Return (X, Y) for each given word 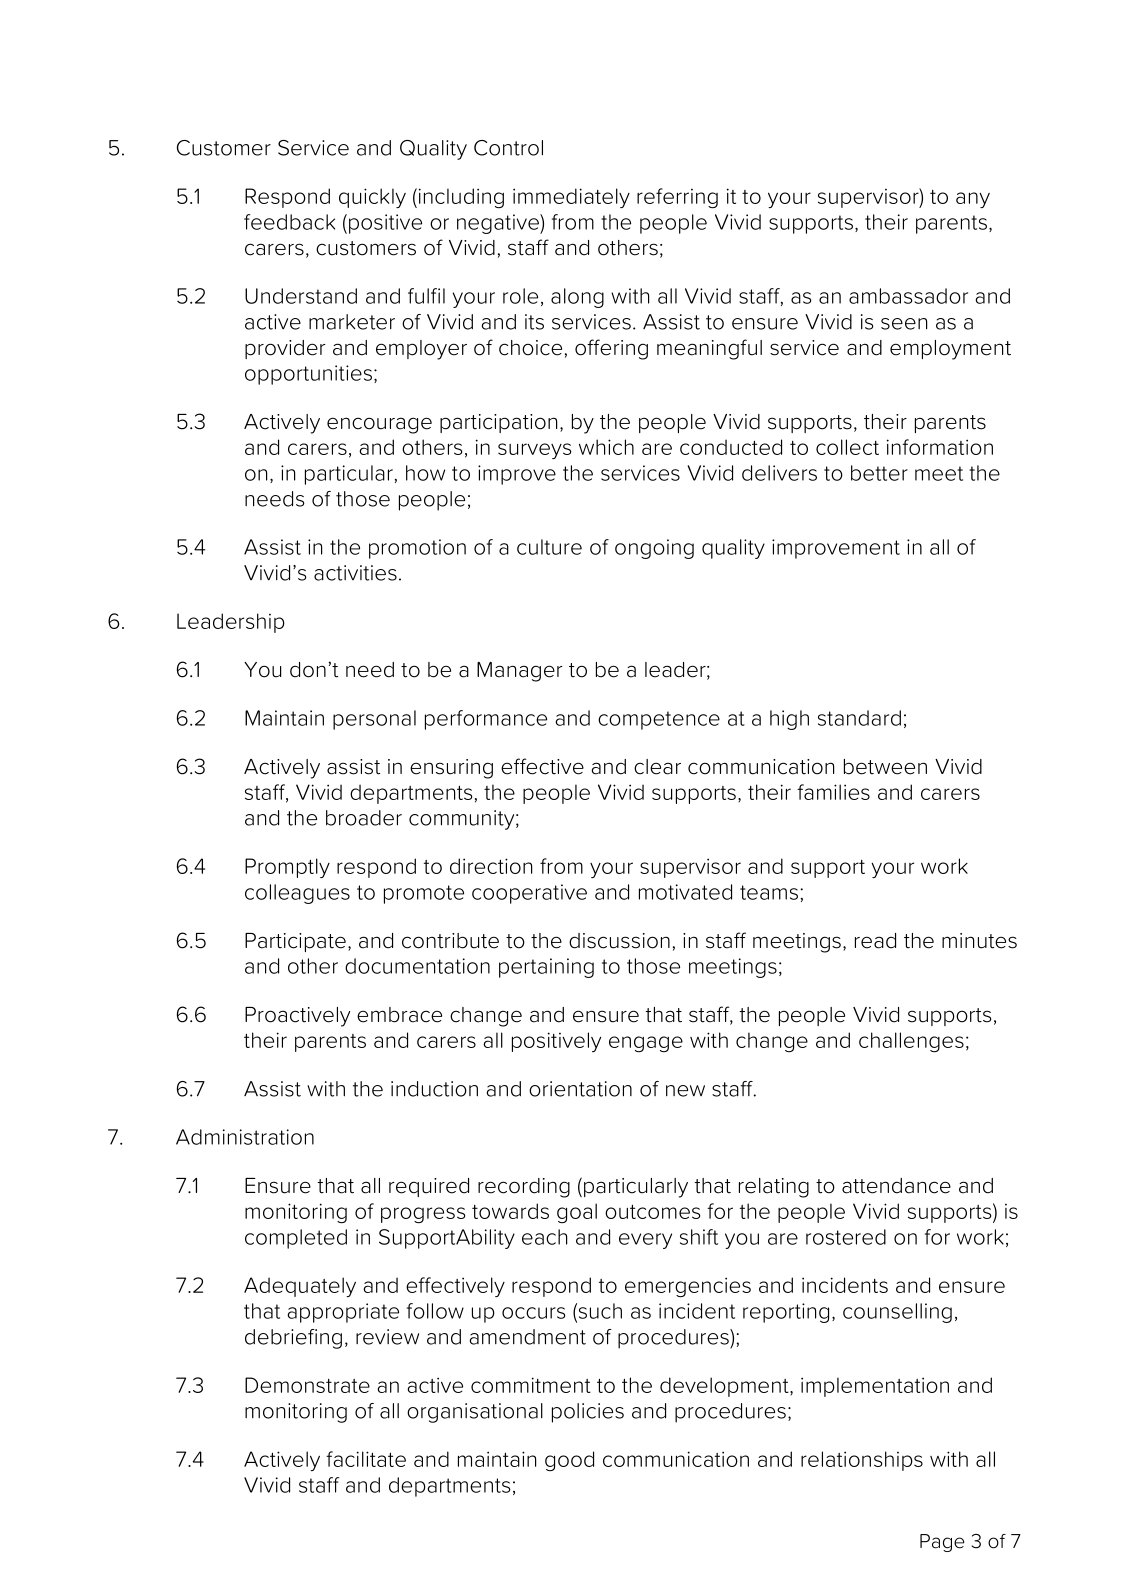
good (569, 1461)
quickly (372, 198)
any (973, 200)
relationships (862, 1461)
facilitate (366, 1459)
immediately (571, 198)
